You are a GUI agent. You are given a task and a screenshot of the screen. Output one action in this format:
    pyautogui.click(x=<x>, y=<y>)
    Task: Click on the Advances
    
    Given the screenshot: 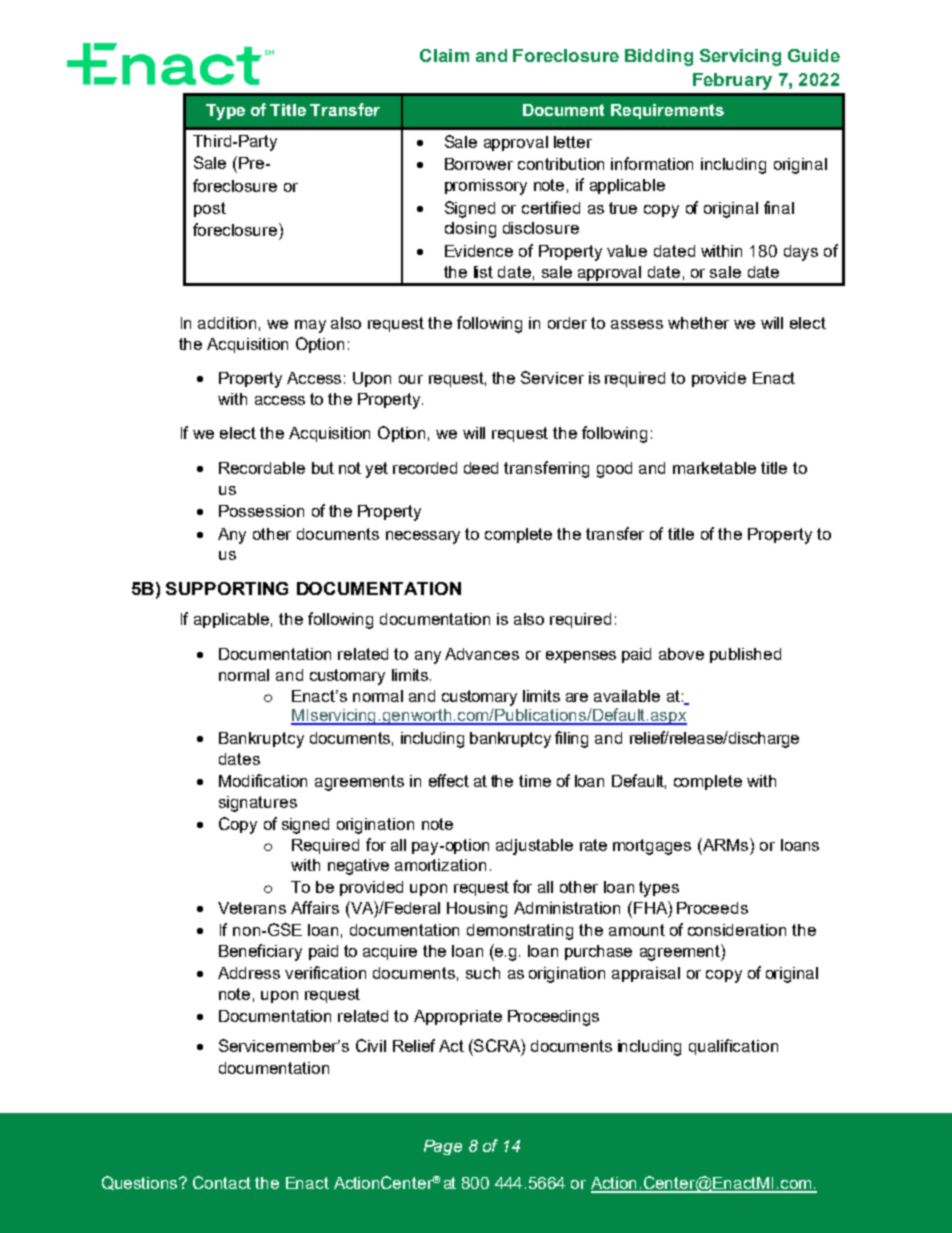 What is the action you would take?
    pyautogui.click(x=482, y=654)
